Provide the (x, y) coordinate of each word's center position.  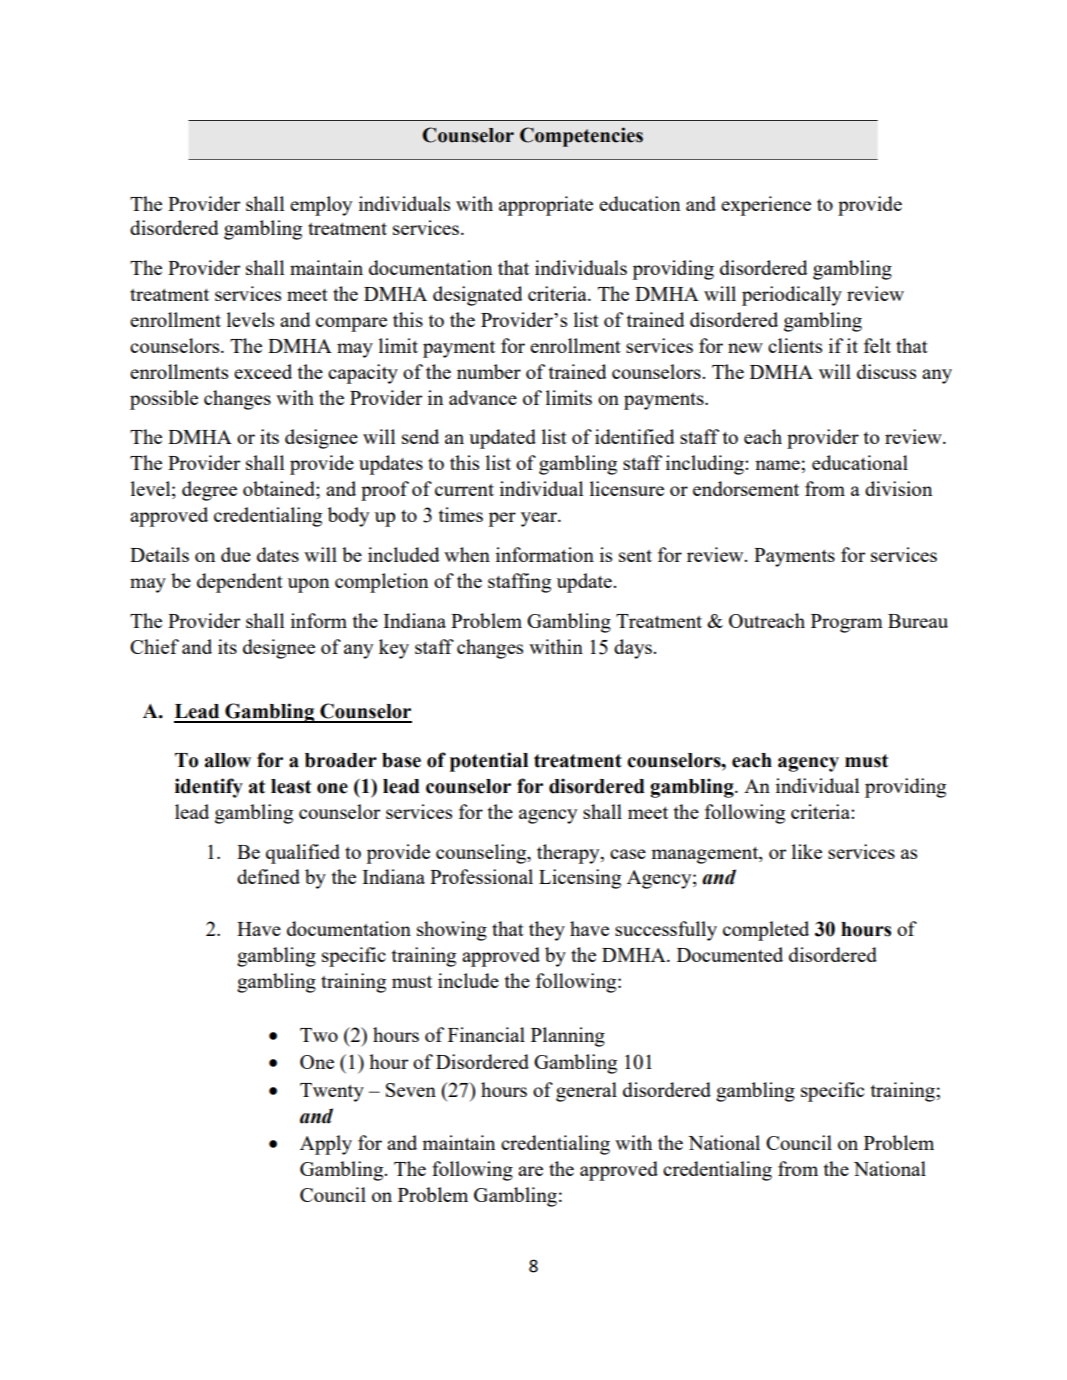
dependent (240, 583)
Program (847, 623)
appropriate (546, 206)
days (634, 649)
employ (321, 206)
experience (766, 206)
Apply (326, 1145)
